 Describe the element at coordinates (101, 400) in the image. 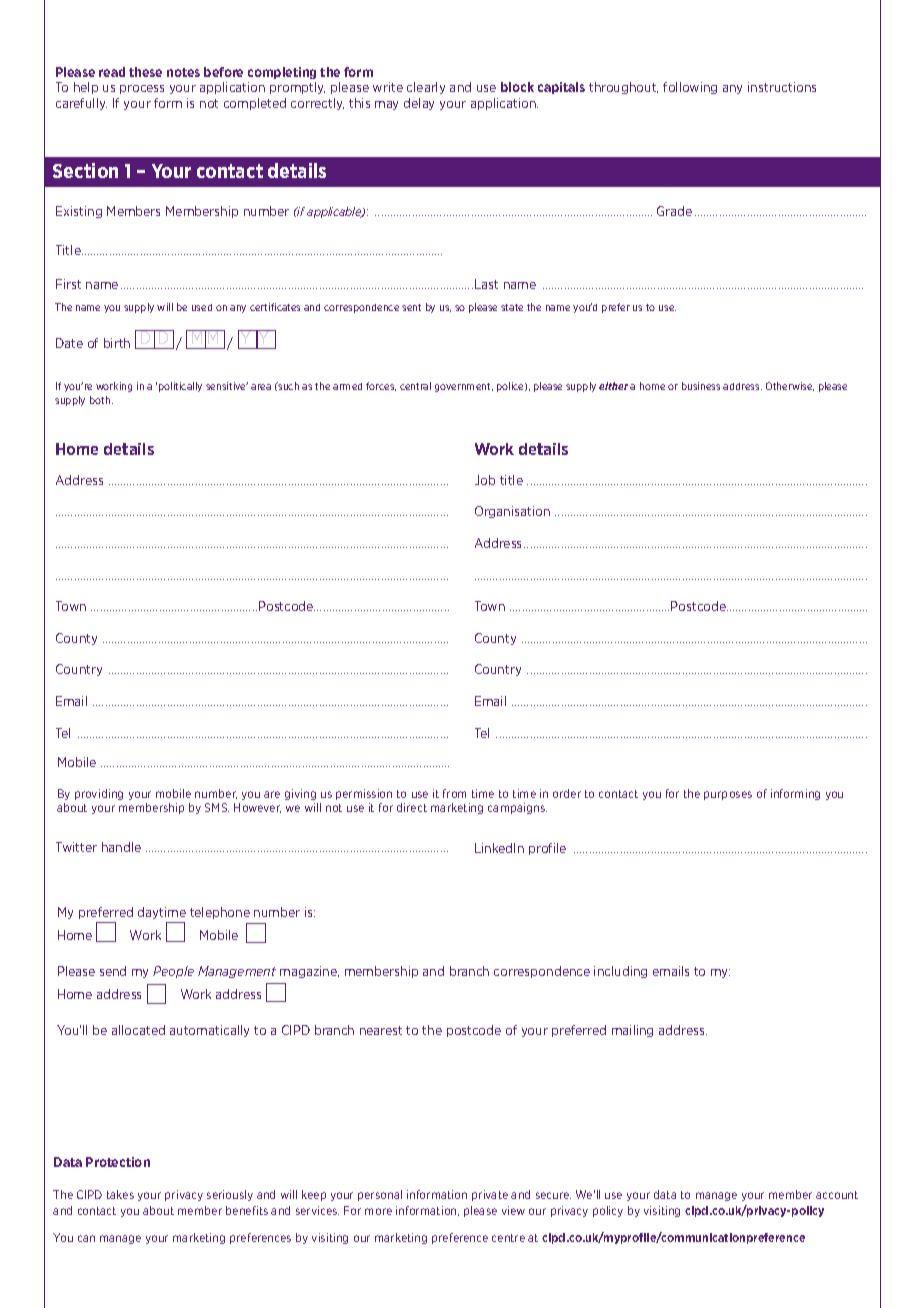

I see `both` at that location.
